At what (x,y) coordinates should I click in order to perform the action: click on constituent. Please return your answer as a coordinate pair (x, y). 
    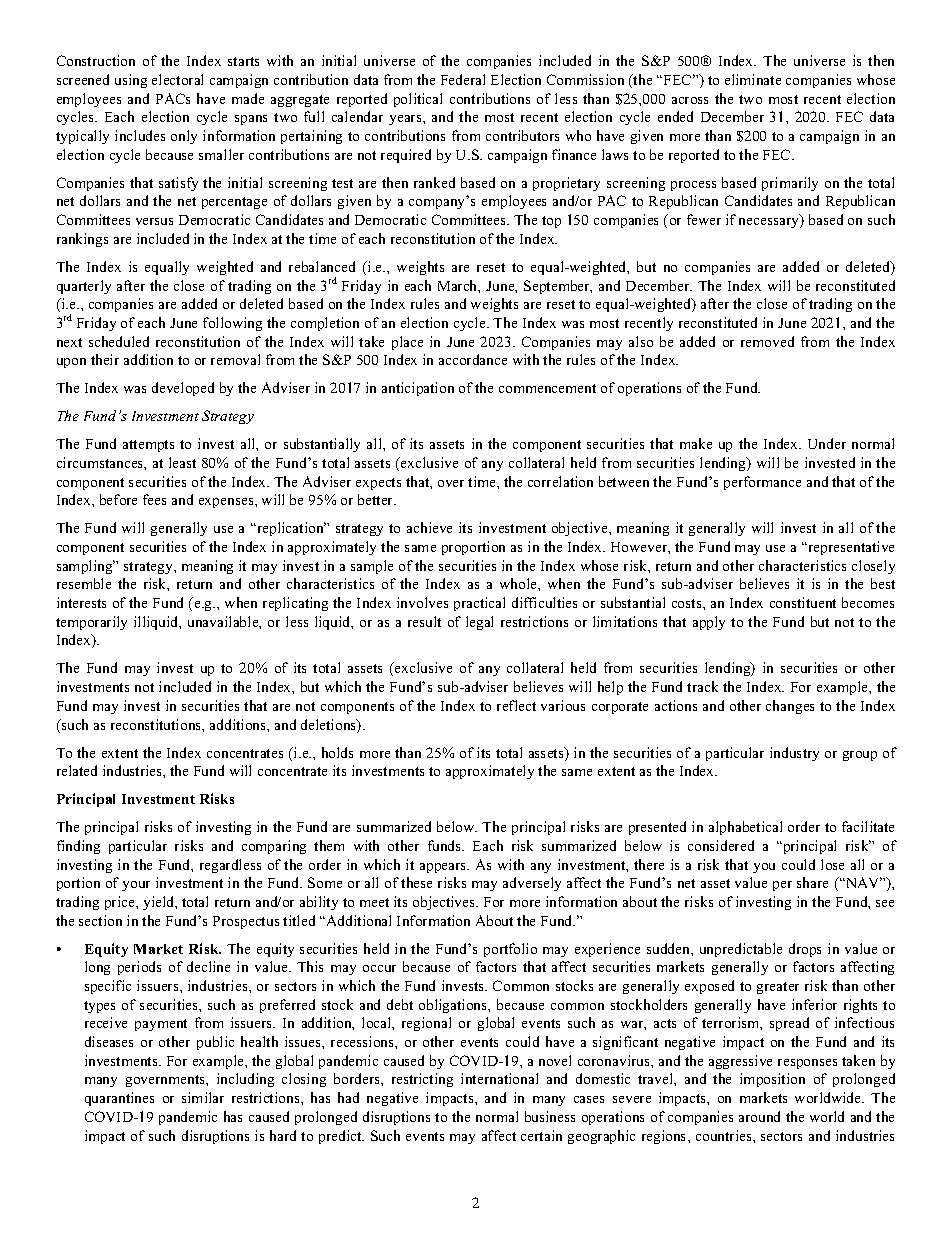
    Looking at the image, I should click on (803, 602).
